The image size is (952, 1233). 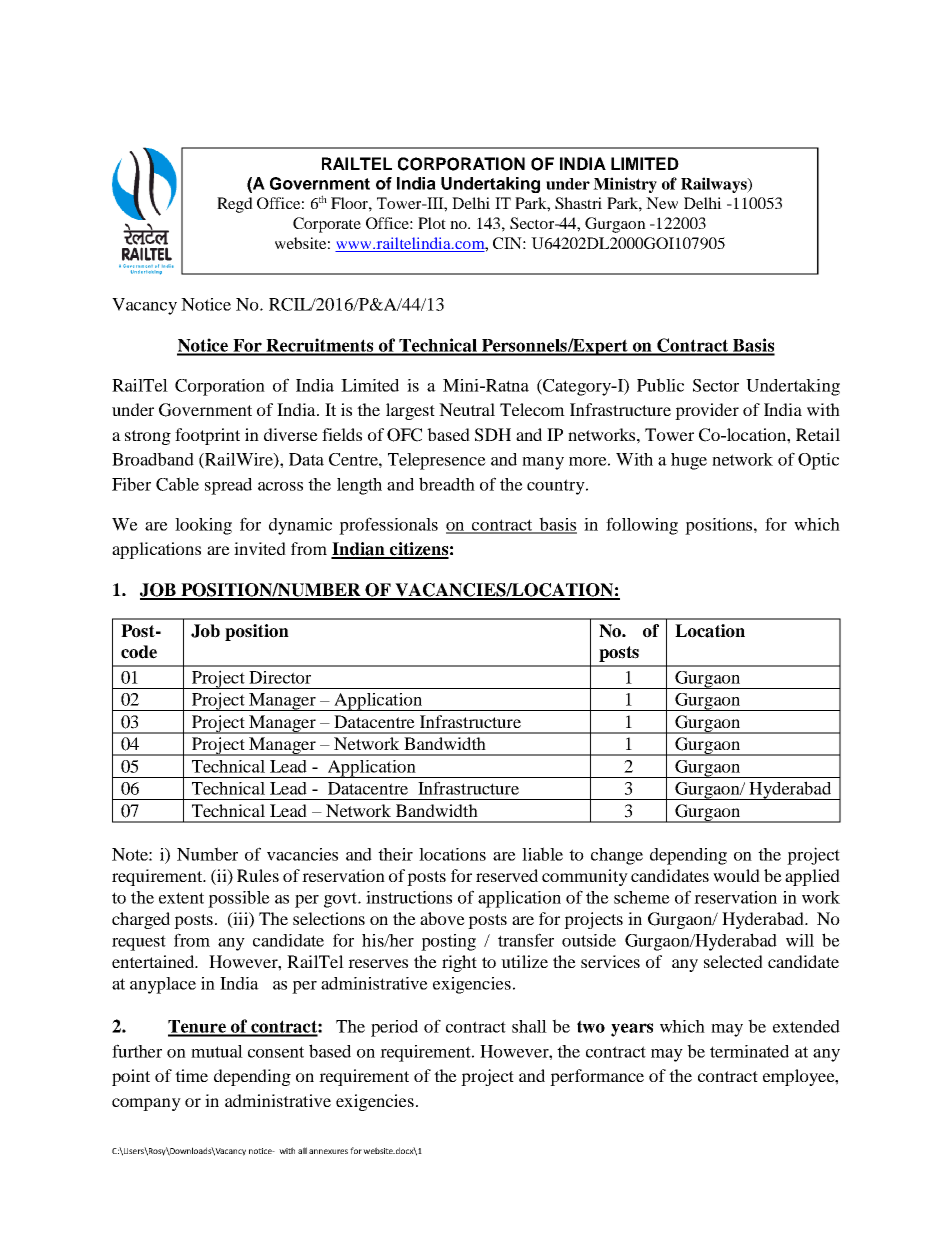 I want to click on would, so click(x=736, y=875).
